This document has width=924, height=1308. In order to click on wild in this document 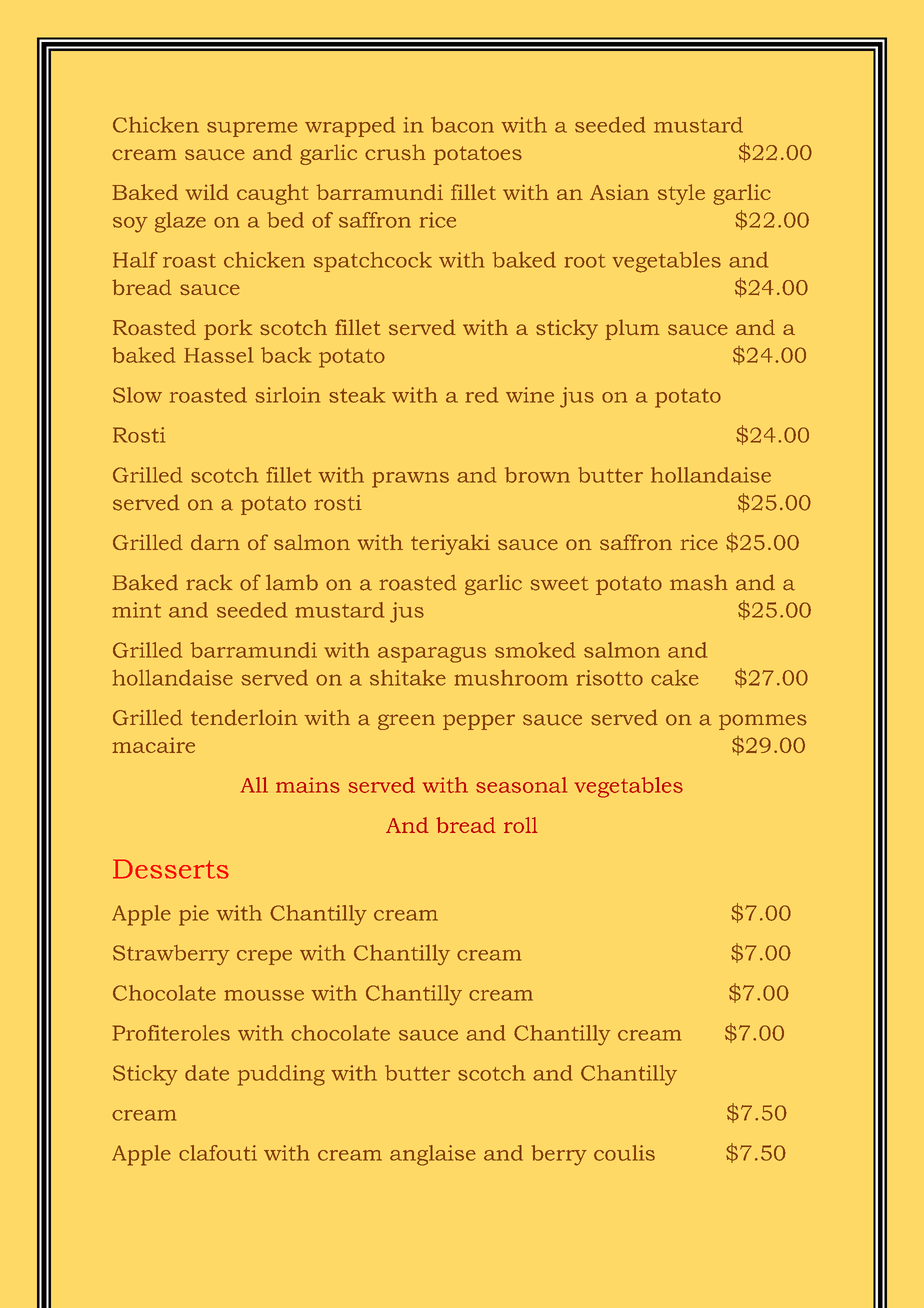, I will do `click(207, 192)`.
